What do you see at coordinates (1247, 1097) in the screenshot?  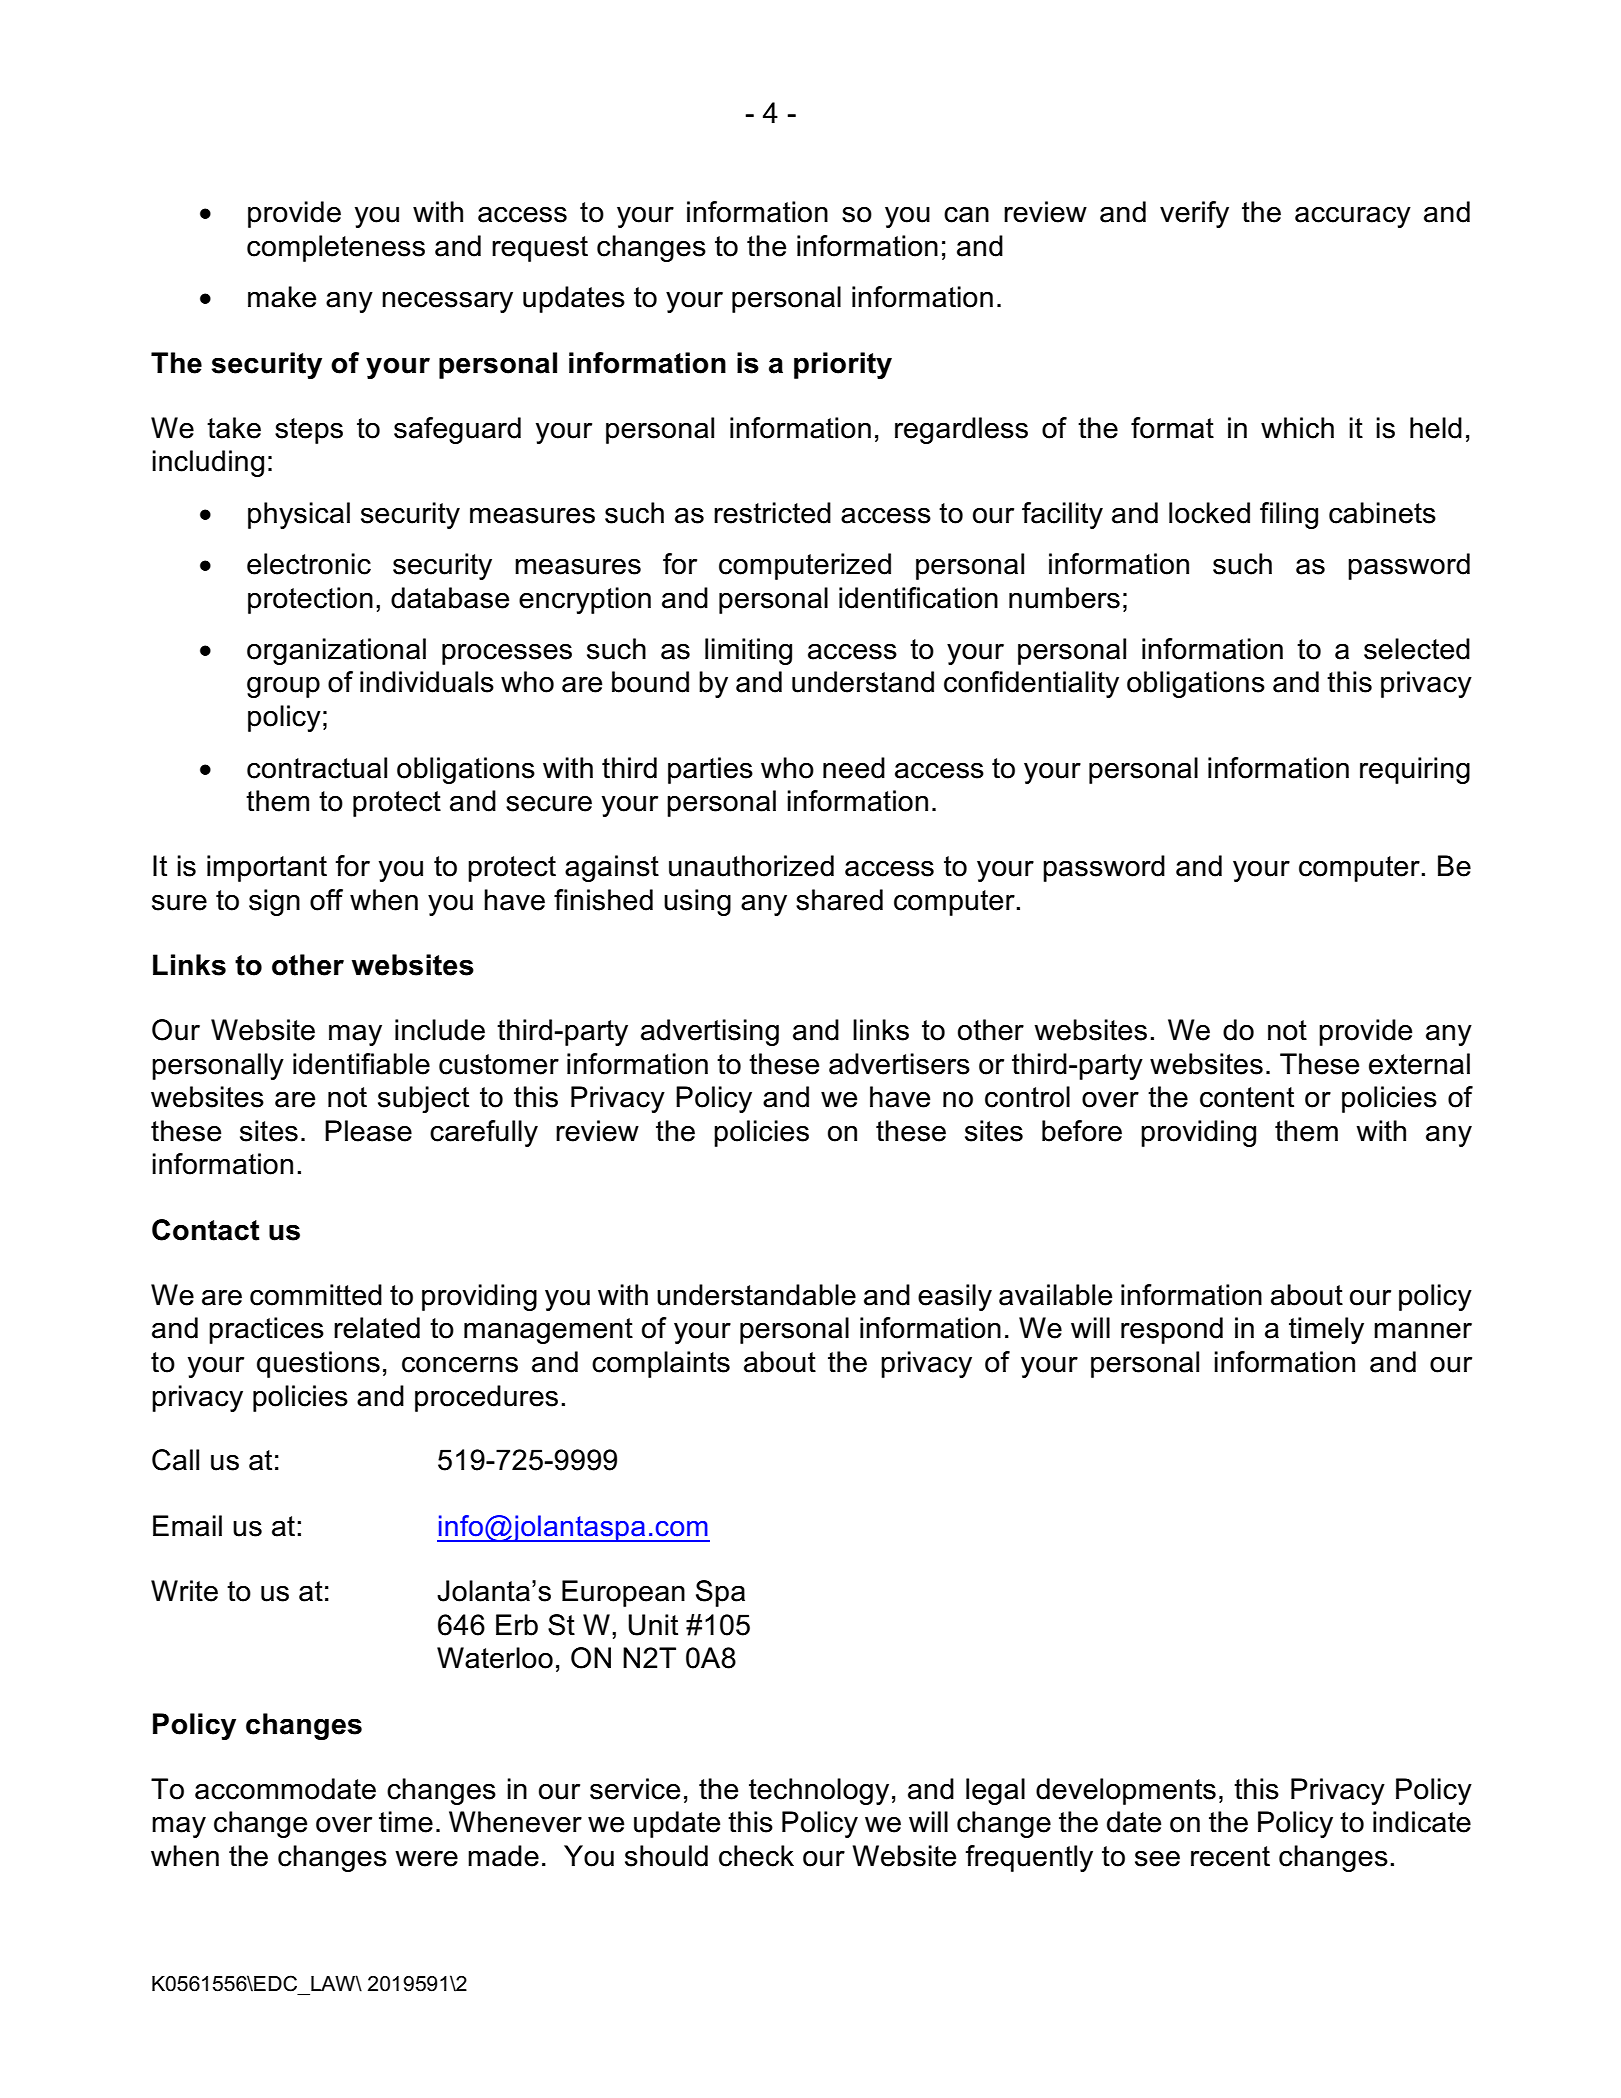 I see `content` at bounding box center [1247, 1097].
